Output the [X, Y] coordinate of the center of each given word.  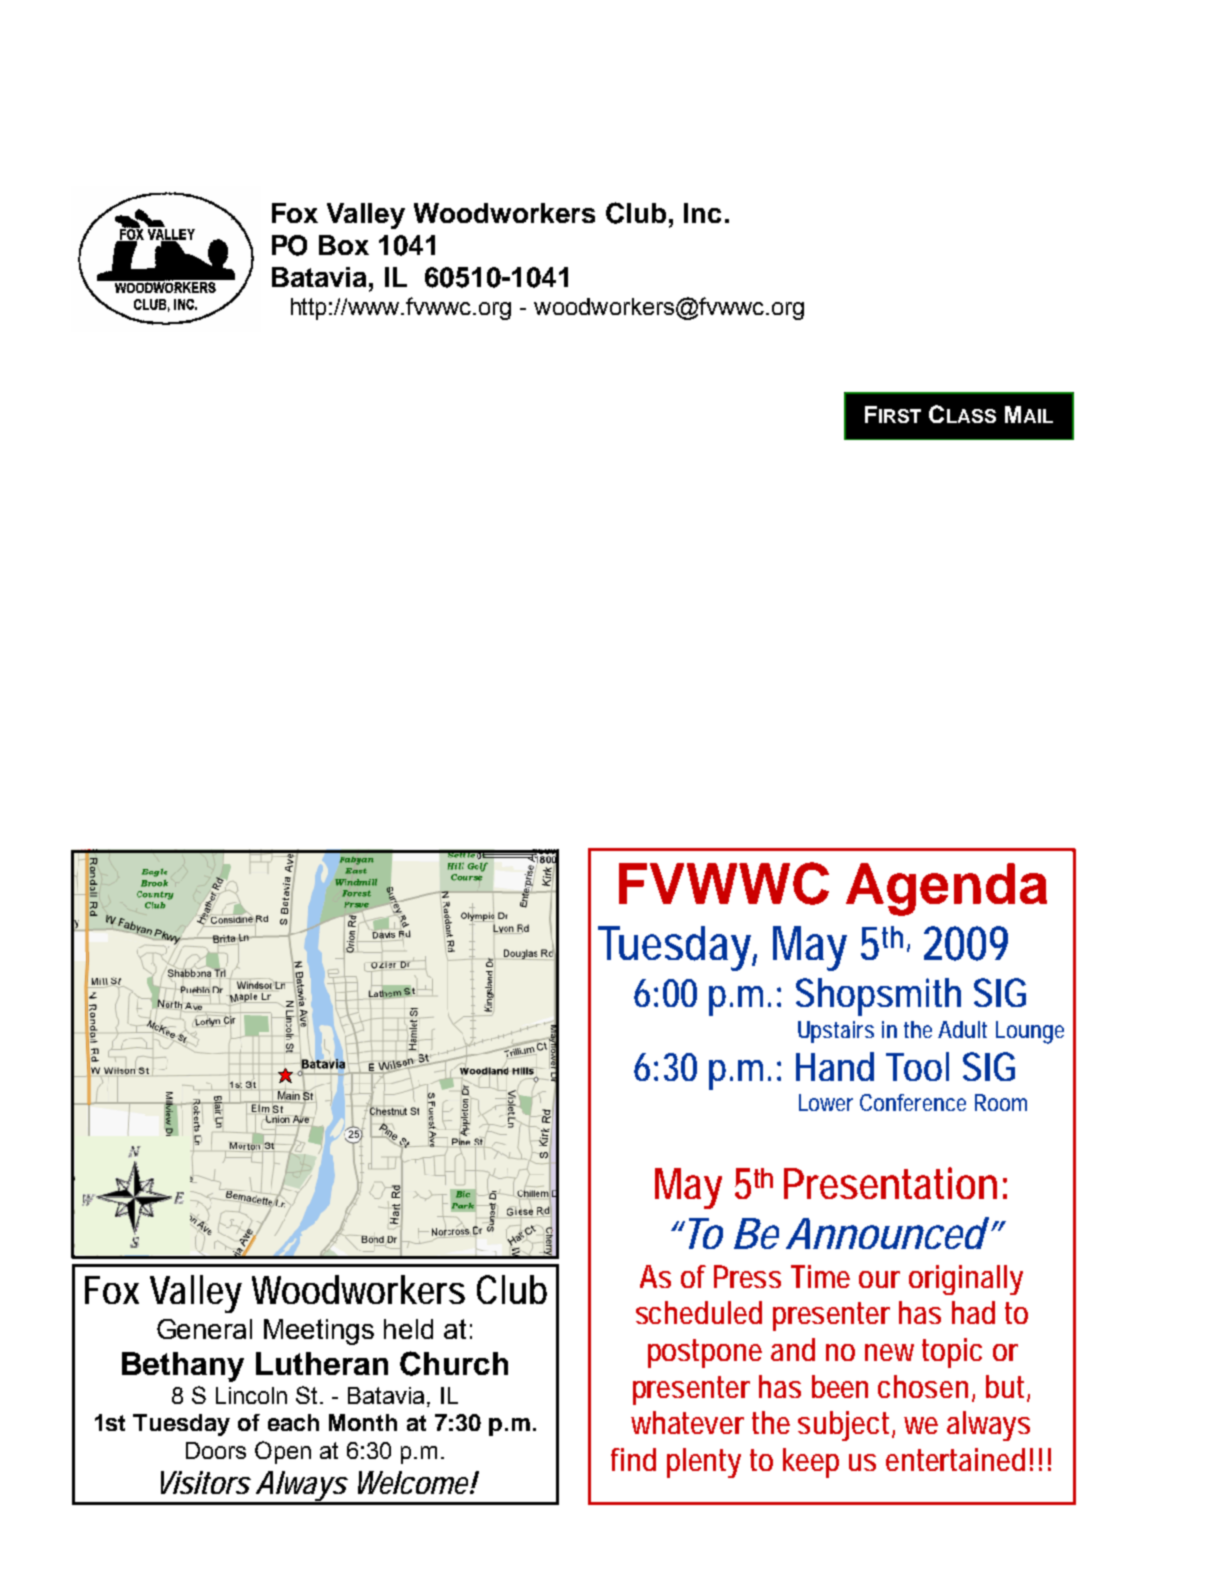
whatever [687, 1422]
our [879, 1279]
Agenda [946, 889]
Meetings [319, 1332]
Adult [962, 1029]
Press [747, 1276]
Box [344, 245]
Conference [913, 1102]
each [293, 1422]
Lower [826, 1102]
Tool [917, 1066]
